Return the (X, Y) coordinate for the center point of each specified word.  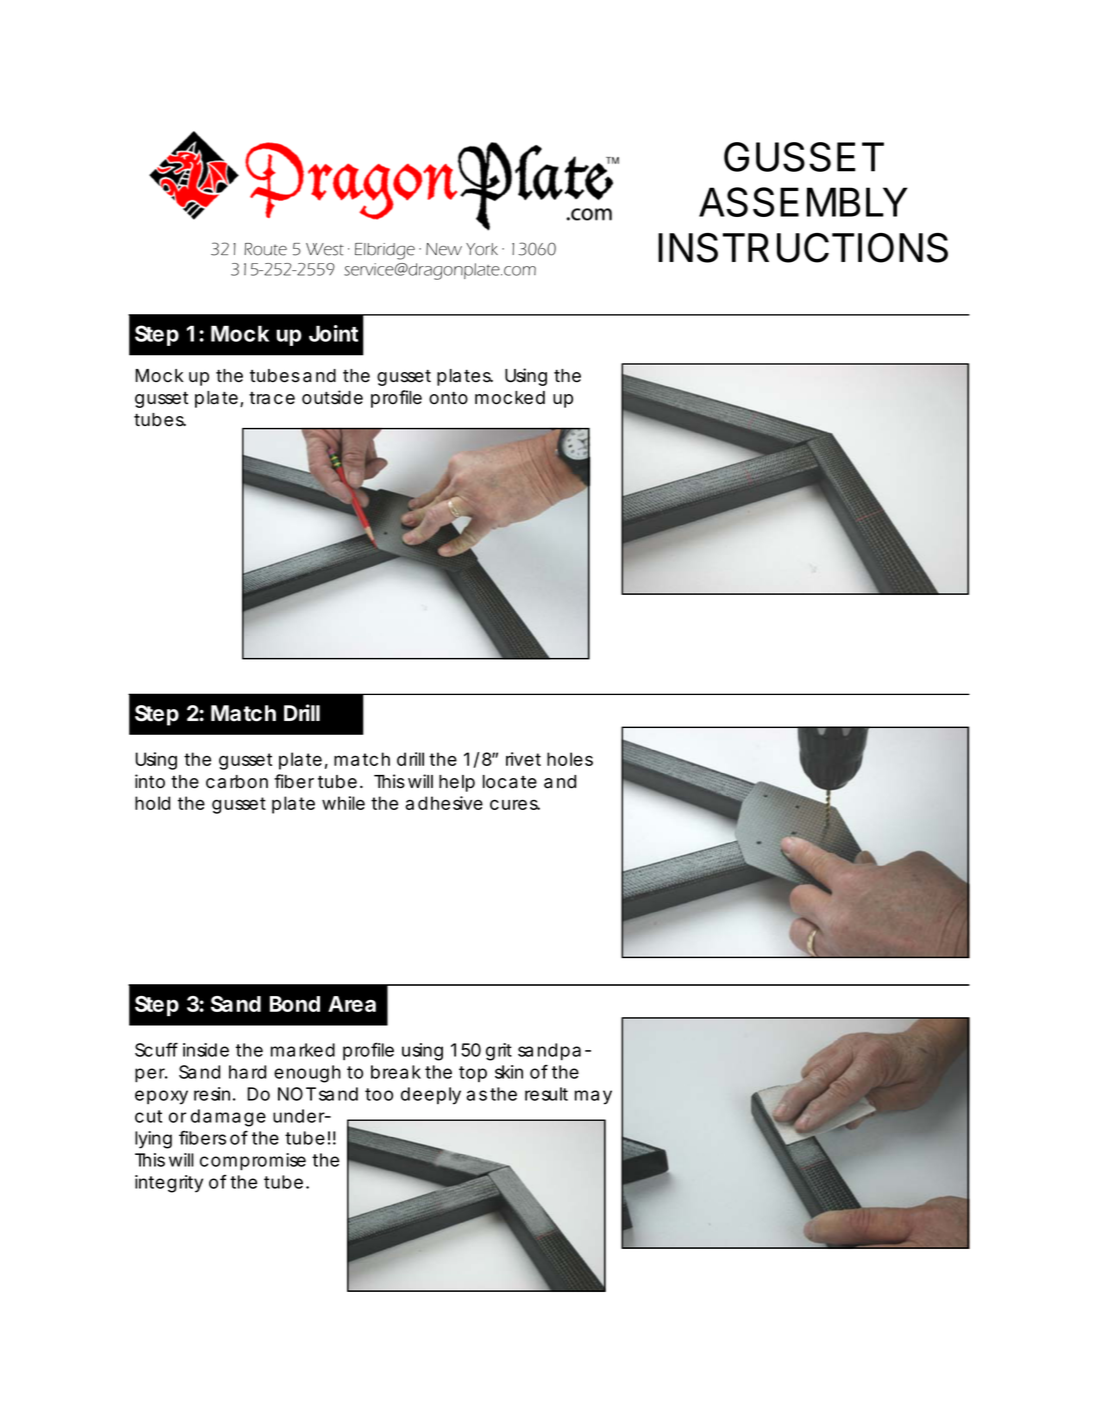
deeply (431, 1096)
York (482, 249)
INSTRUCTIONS (803, 248)
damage (228, 1118)
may (593, 1097)
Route (265, 249)
